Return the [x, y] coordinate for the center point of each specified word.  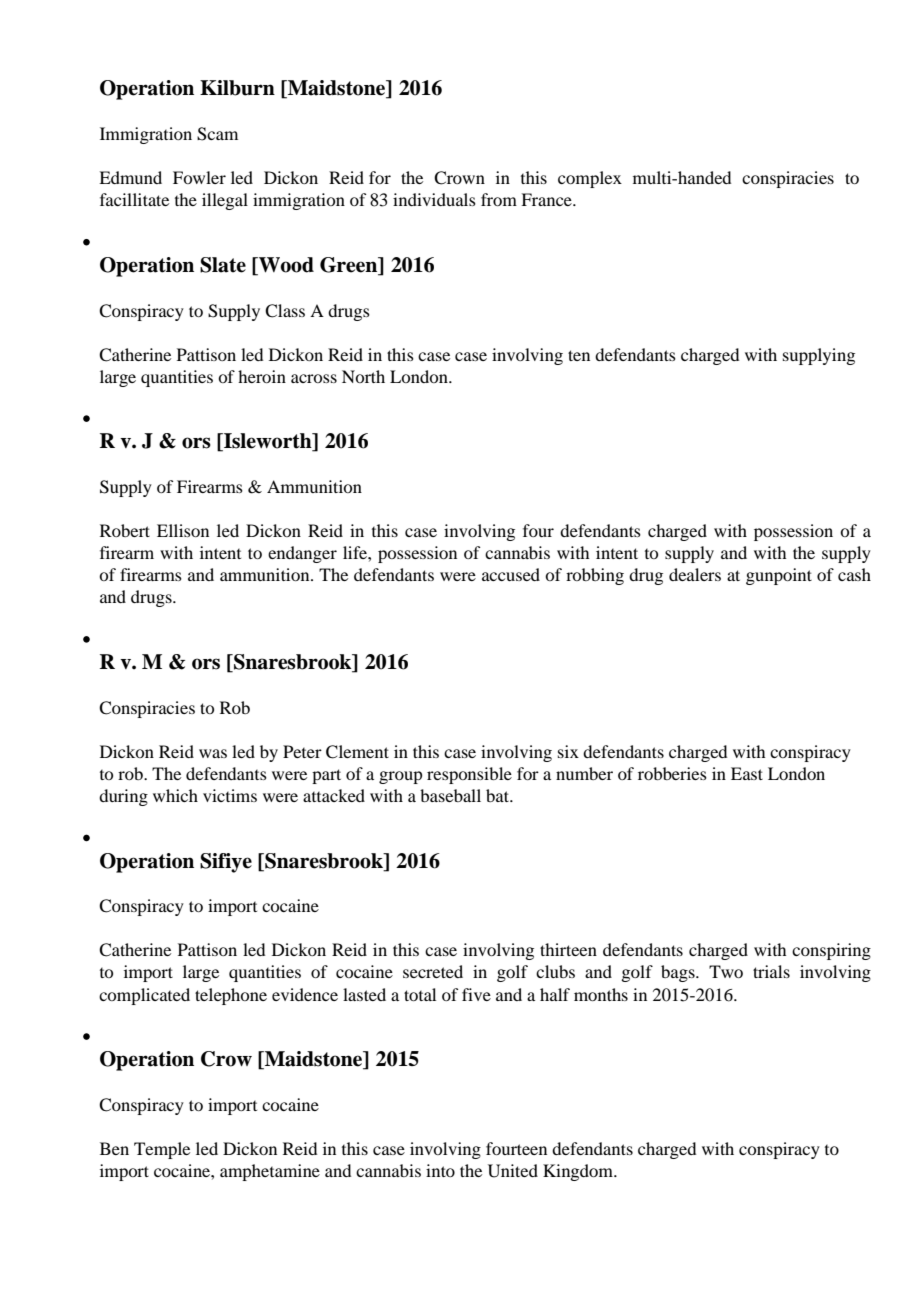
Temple [162, 1150]
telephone [231, 996]
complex [590, 179]
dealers [695, 574]
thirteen [568, 949]
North [363, 376]
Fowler [199, 177]
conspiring [831, 951]
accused [511, 574]
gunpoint [779, 576]
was [213, 753]
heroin [262, 376]
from [499, 199]
